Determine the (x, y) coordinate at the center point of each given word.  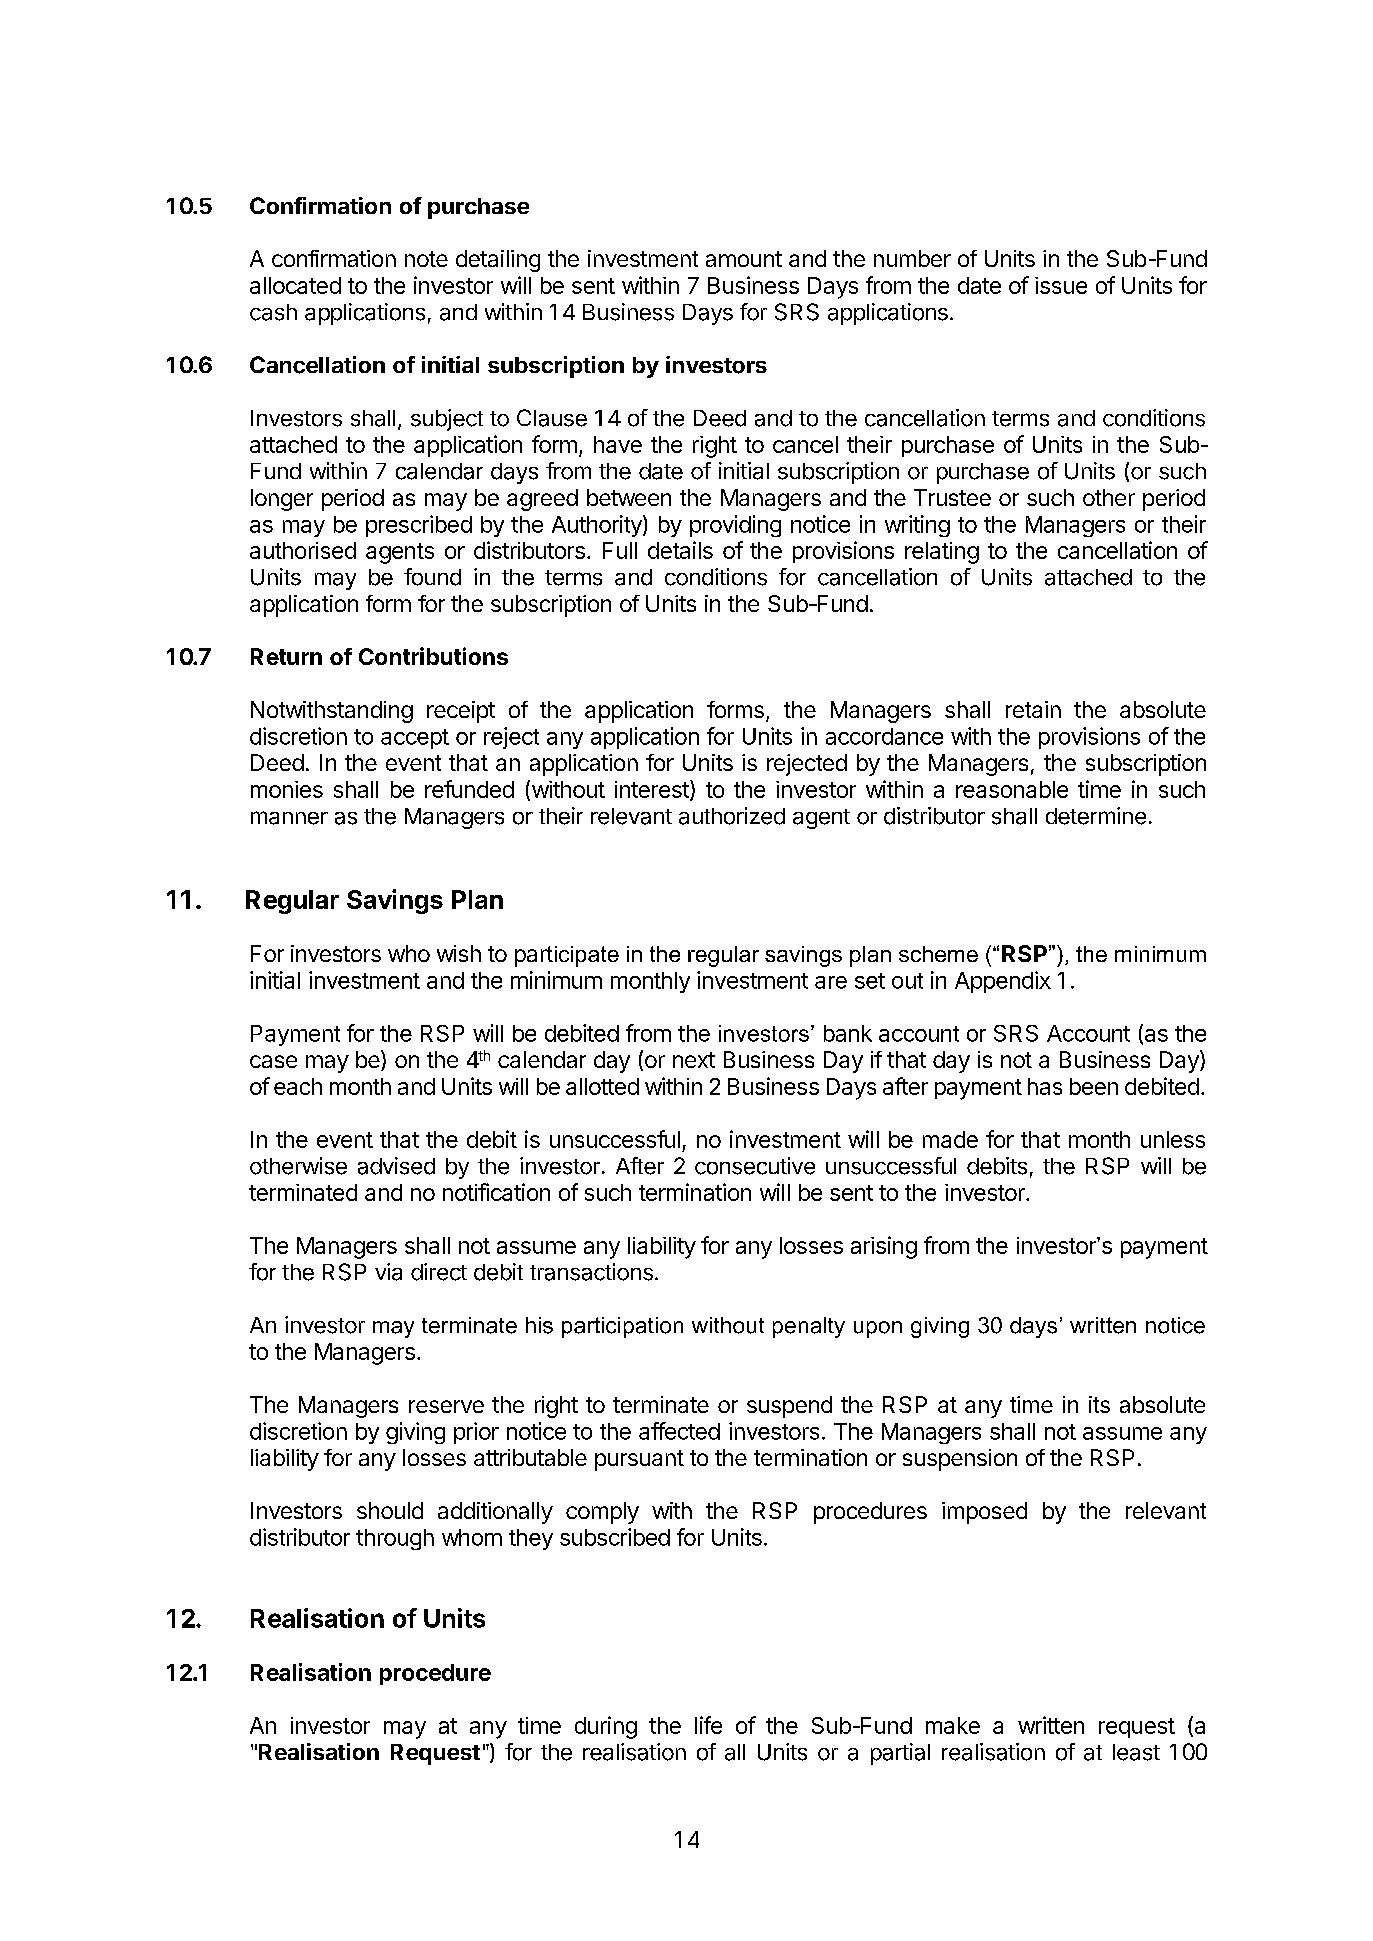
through (395, 1539)
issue (1061, 285)
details (680, 550)
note (426, 259)
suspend (789, 1407)
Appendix (1003, 982)
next (694, 1060)
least (1136, 1752)
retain (1033, 709)
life (708, 1725)
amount (744, 259)
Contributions (433, 656)
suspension (960, 1460)
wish (459, 953)
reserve (446, 1406)
